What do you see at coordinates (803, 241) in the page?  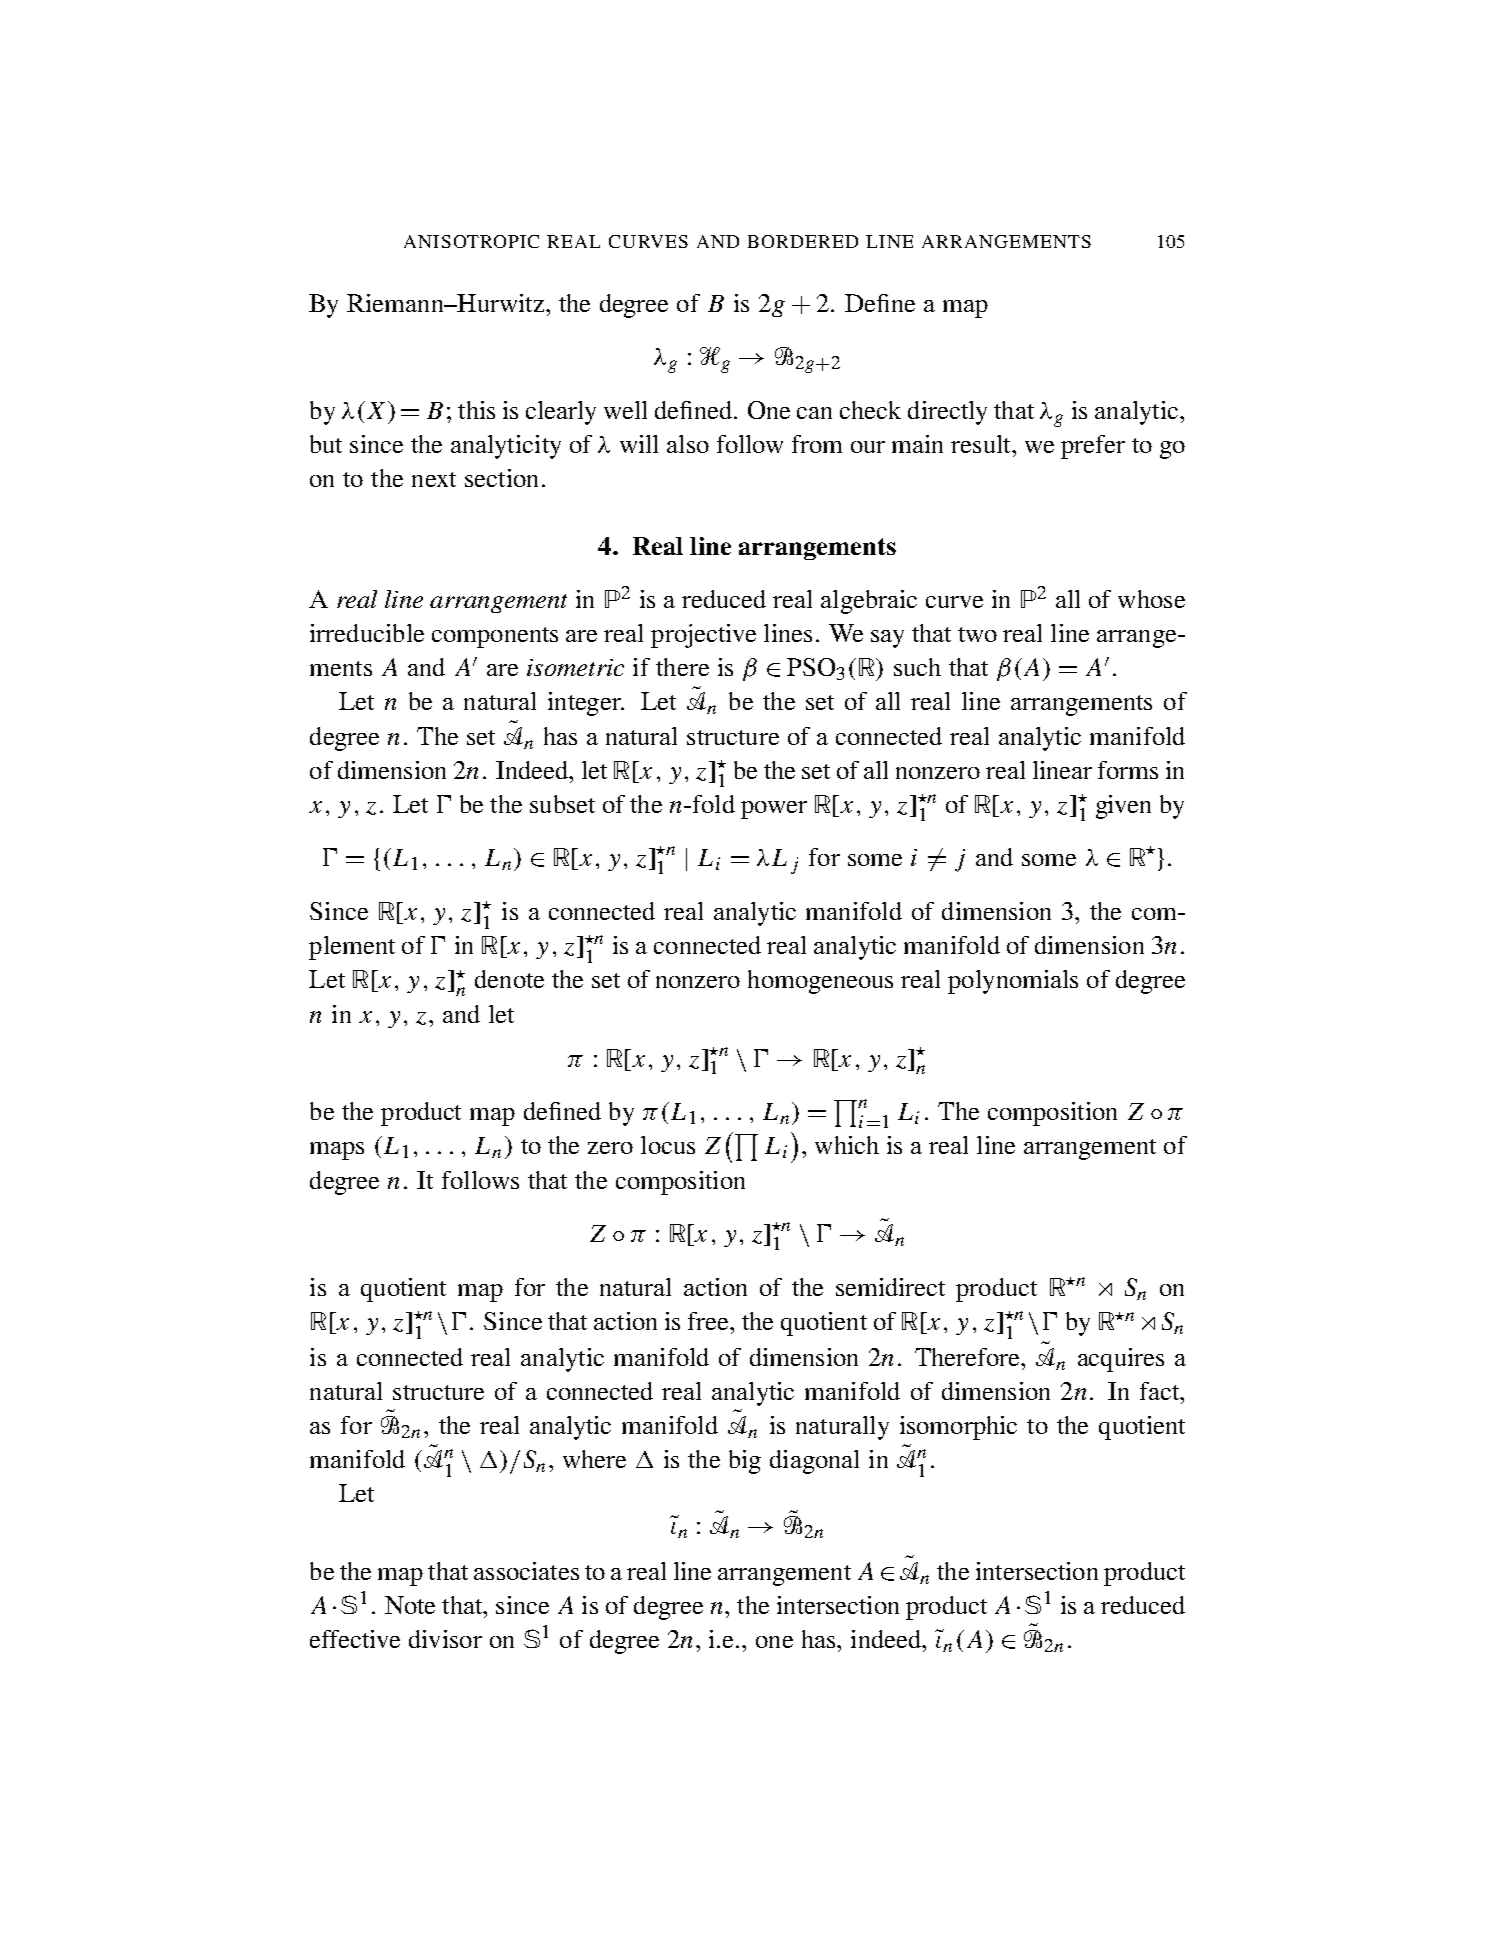 I see `BORDERED` at bounding box center [803, 241].
